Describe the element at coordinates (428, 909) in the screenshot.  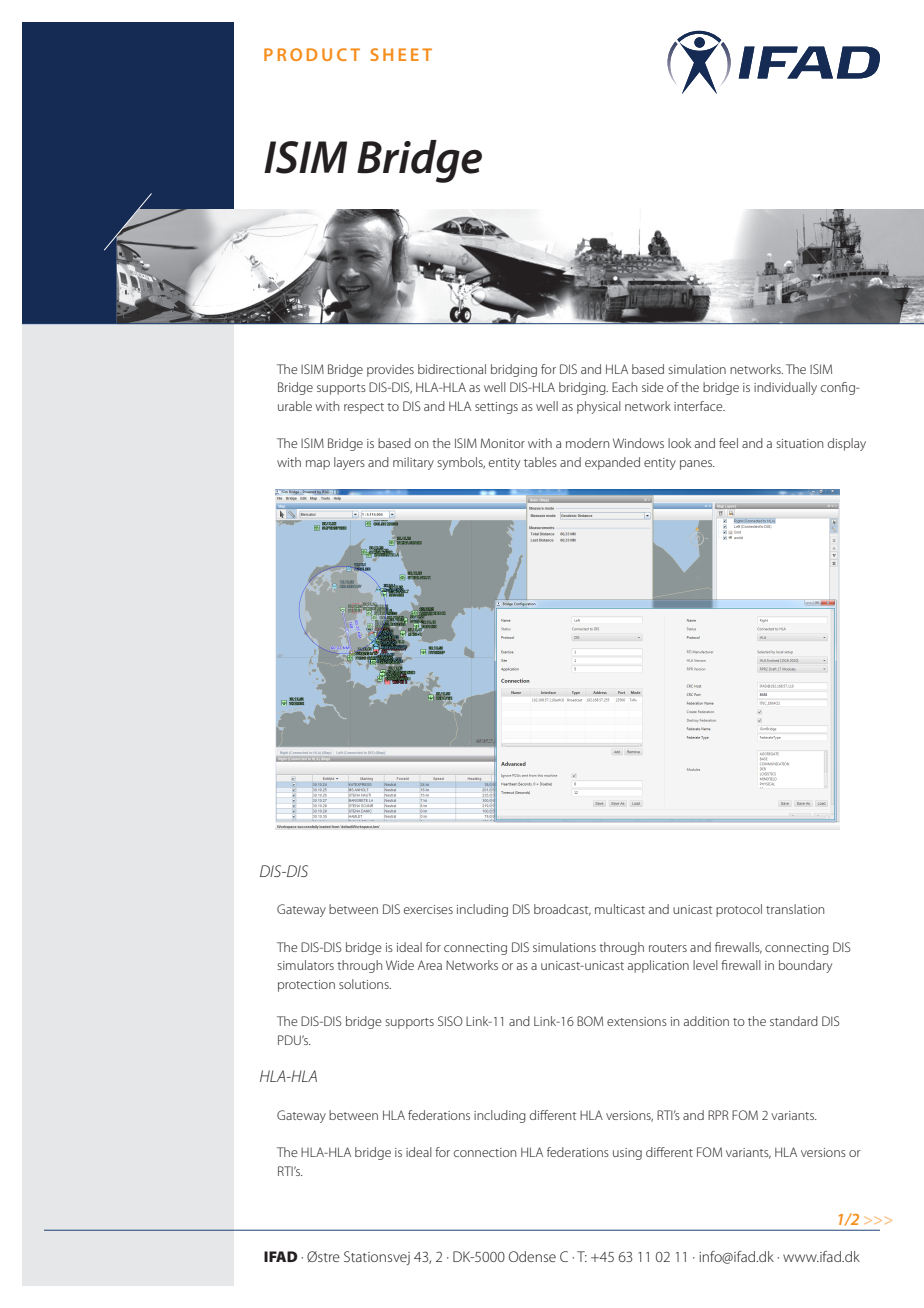
I see `exercises` at that location.
